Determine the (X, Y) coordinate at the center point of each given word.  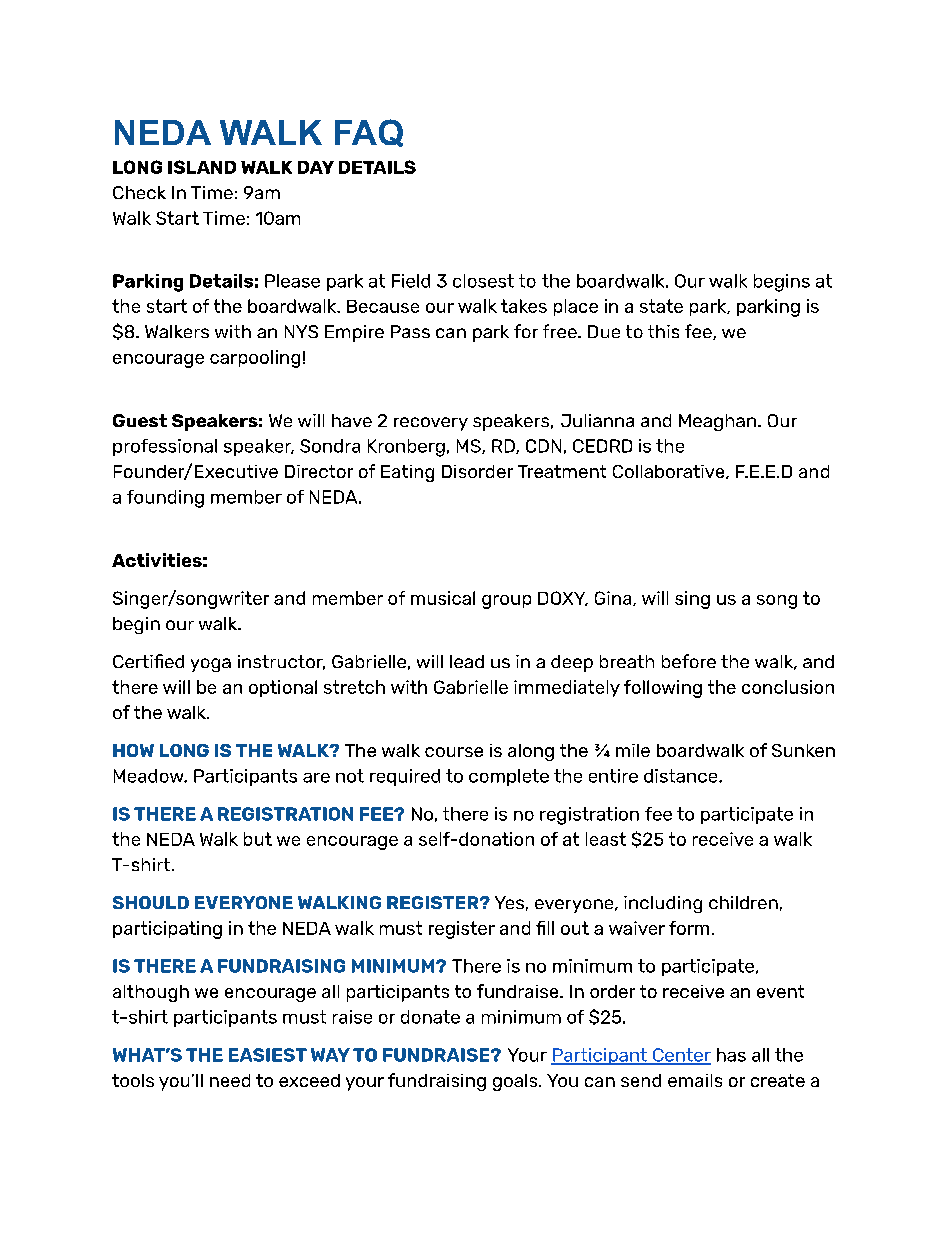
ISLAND (202, 167)
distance (682, 776)
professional (165, 447)
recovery (431, 424)
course (454, 752)
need (230, 1080)
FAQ (369, 133)
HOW (133, 750)
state (661, 306)
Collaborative (670, 472)
